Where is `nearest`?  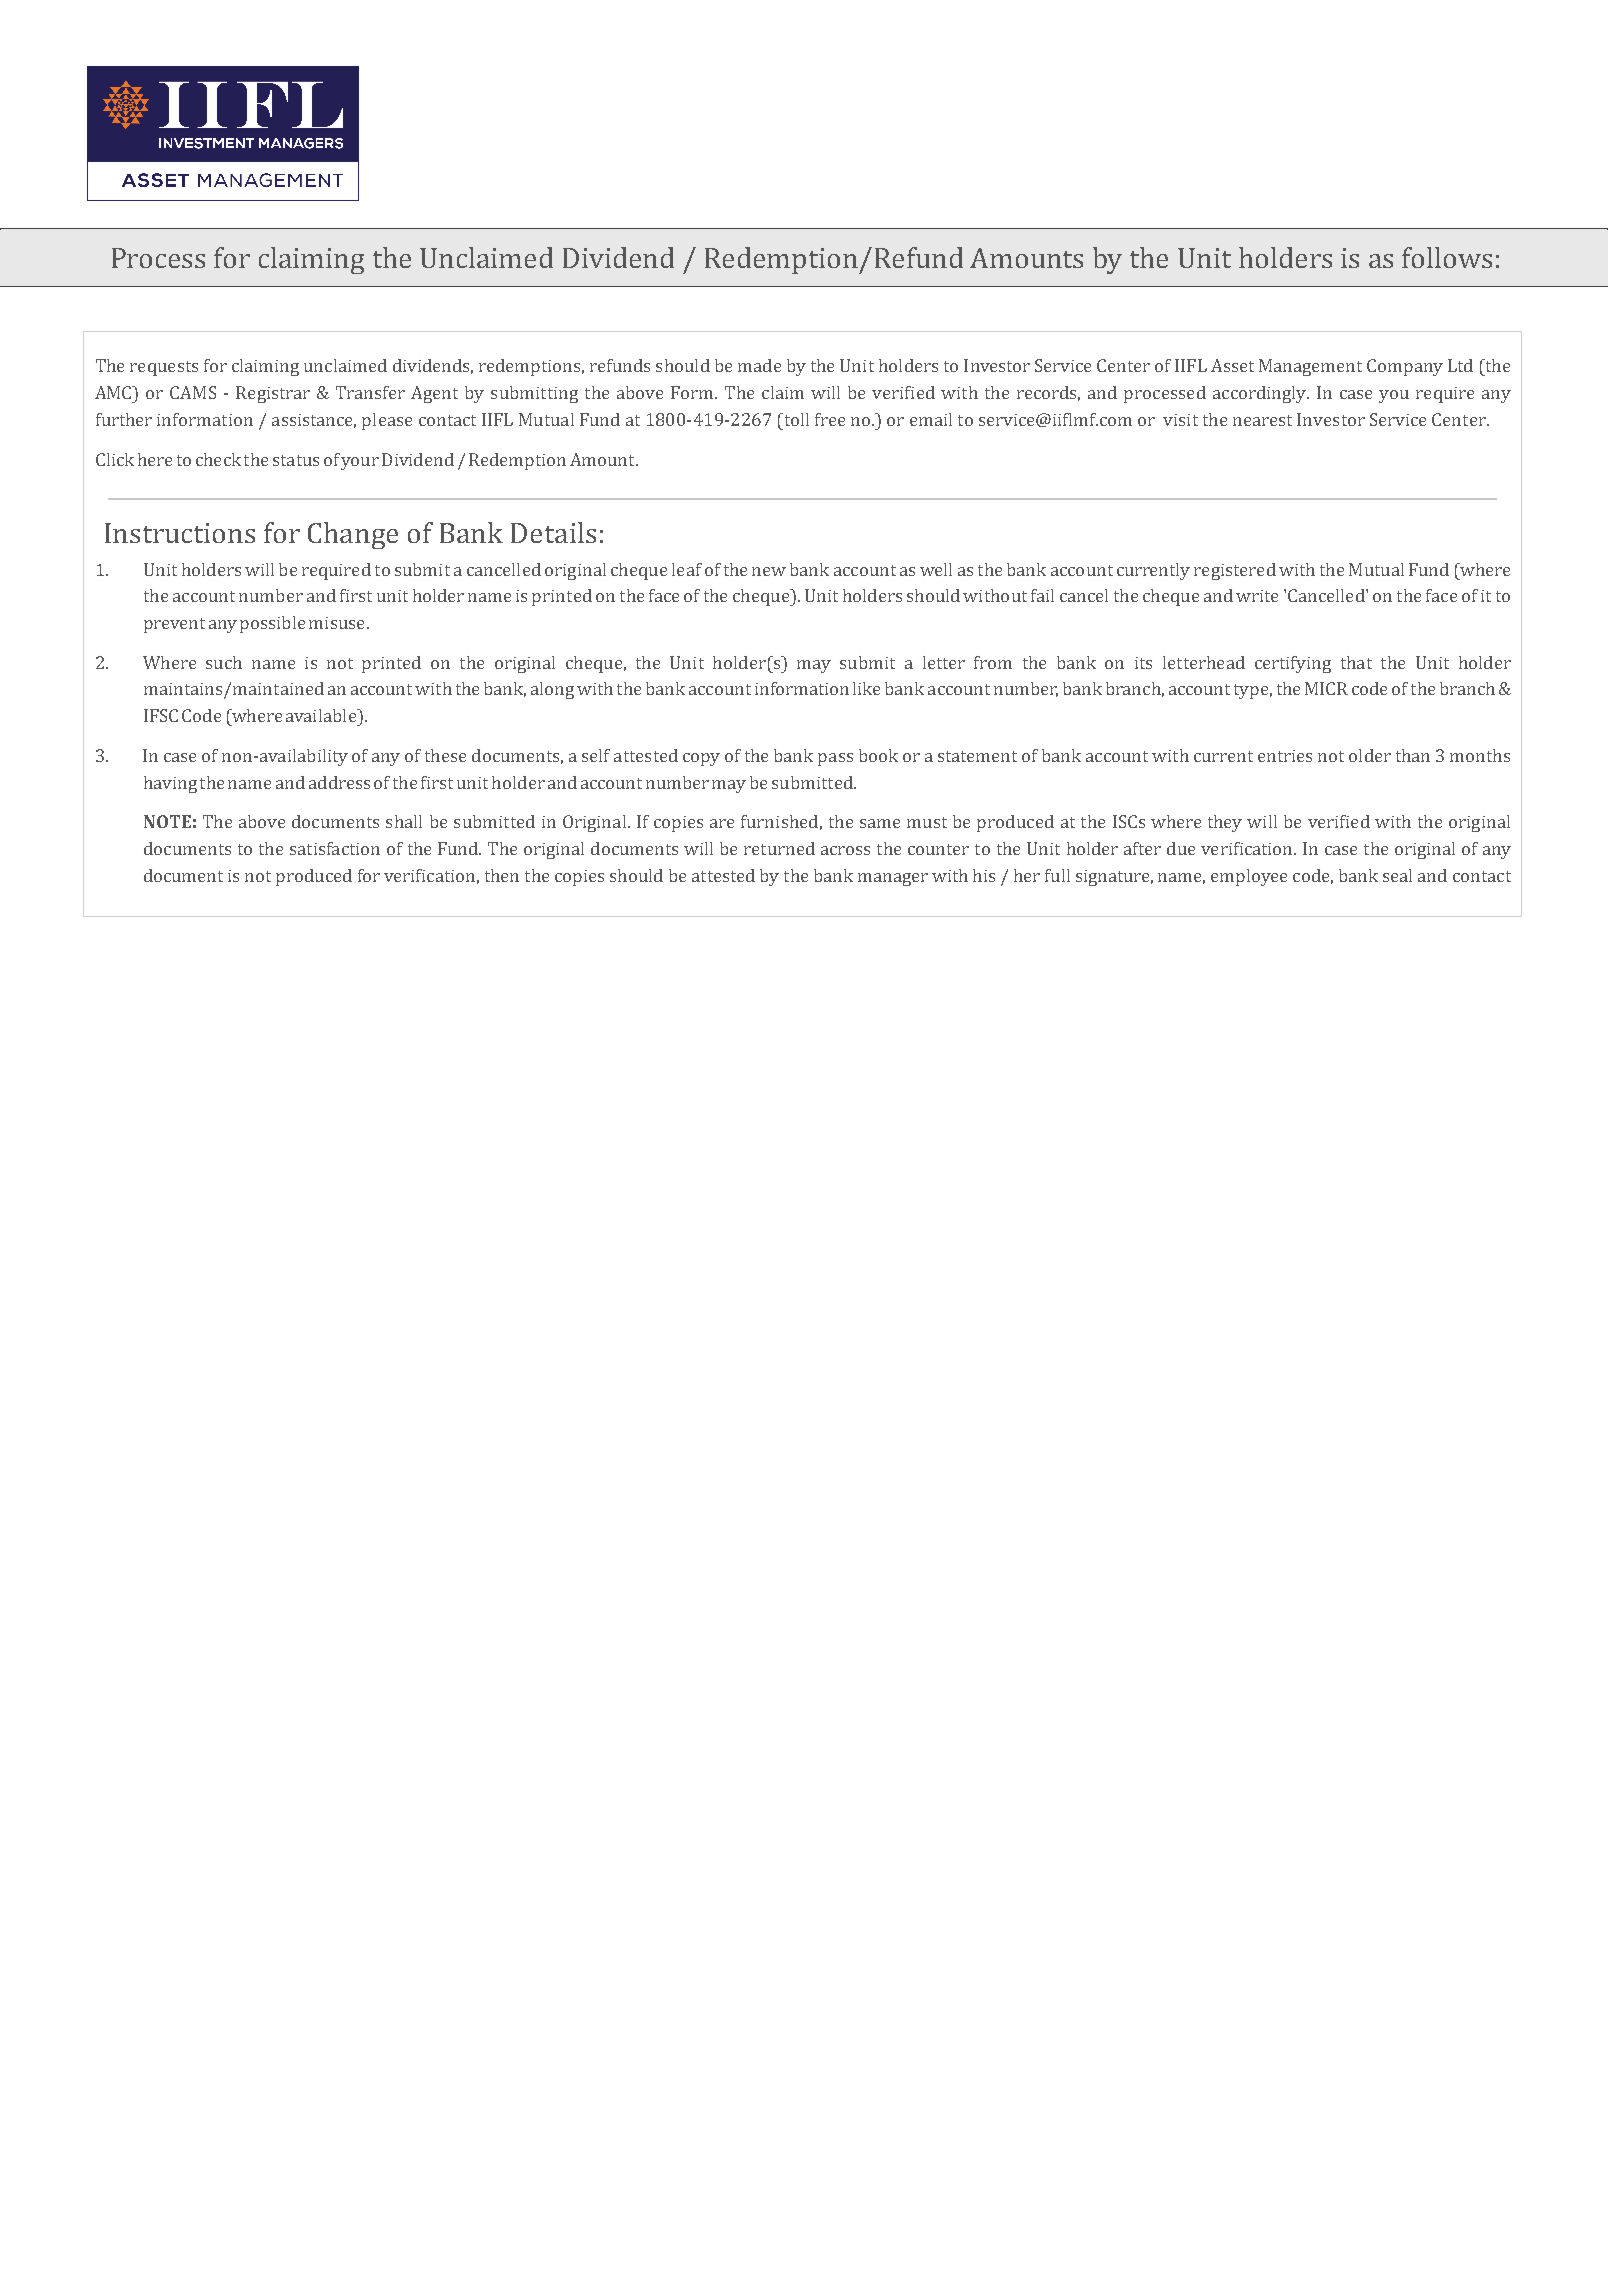
nearest is located at coordinates (1262, 420).
